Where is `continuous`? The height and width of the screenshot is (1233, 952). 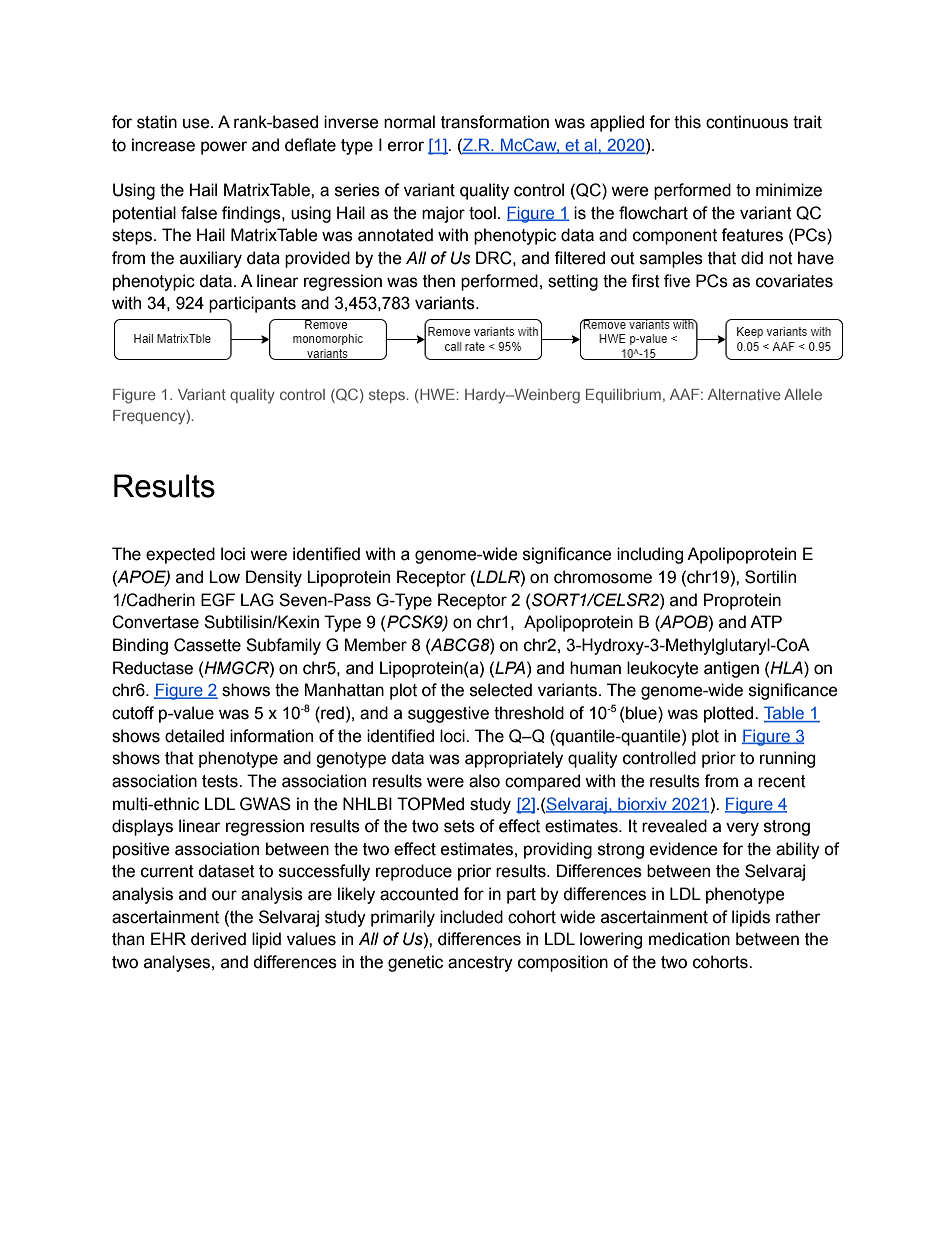
continuous is located at coordinates (747, 122).
